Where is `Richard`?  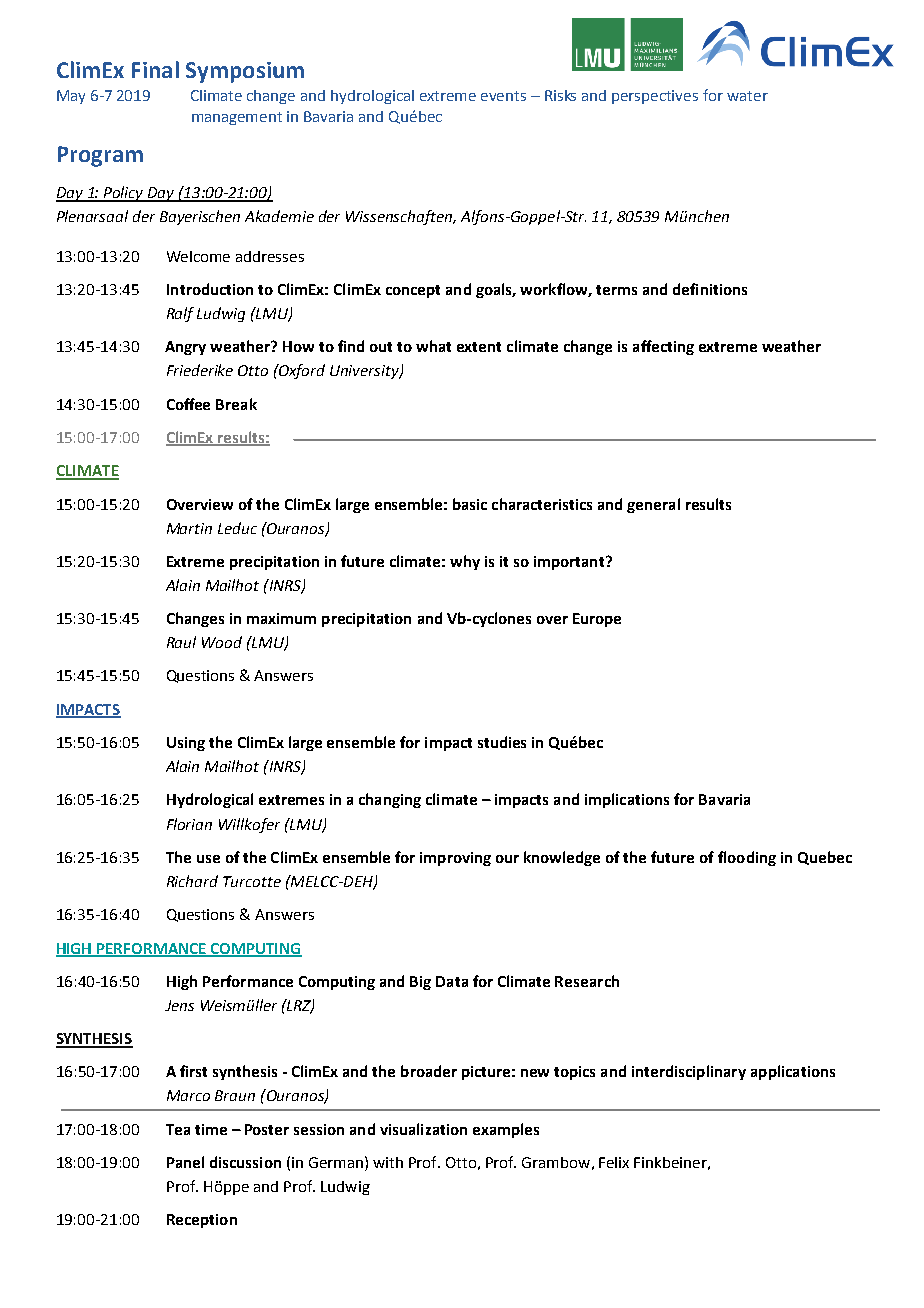 Richard is located at coordinates (192, 881).
